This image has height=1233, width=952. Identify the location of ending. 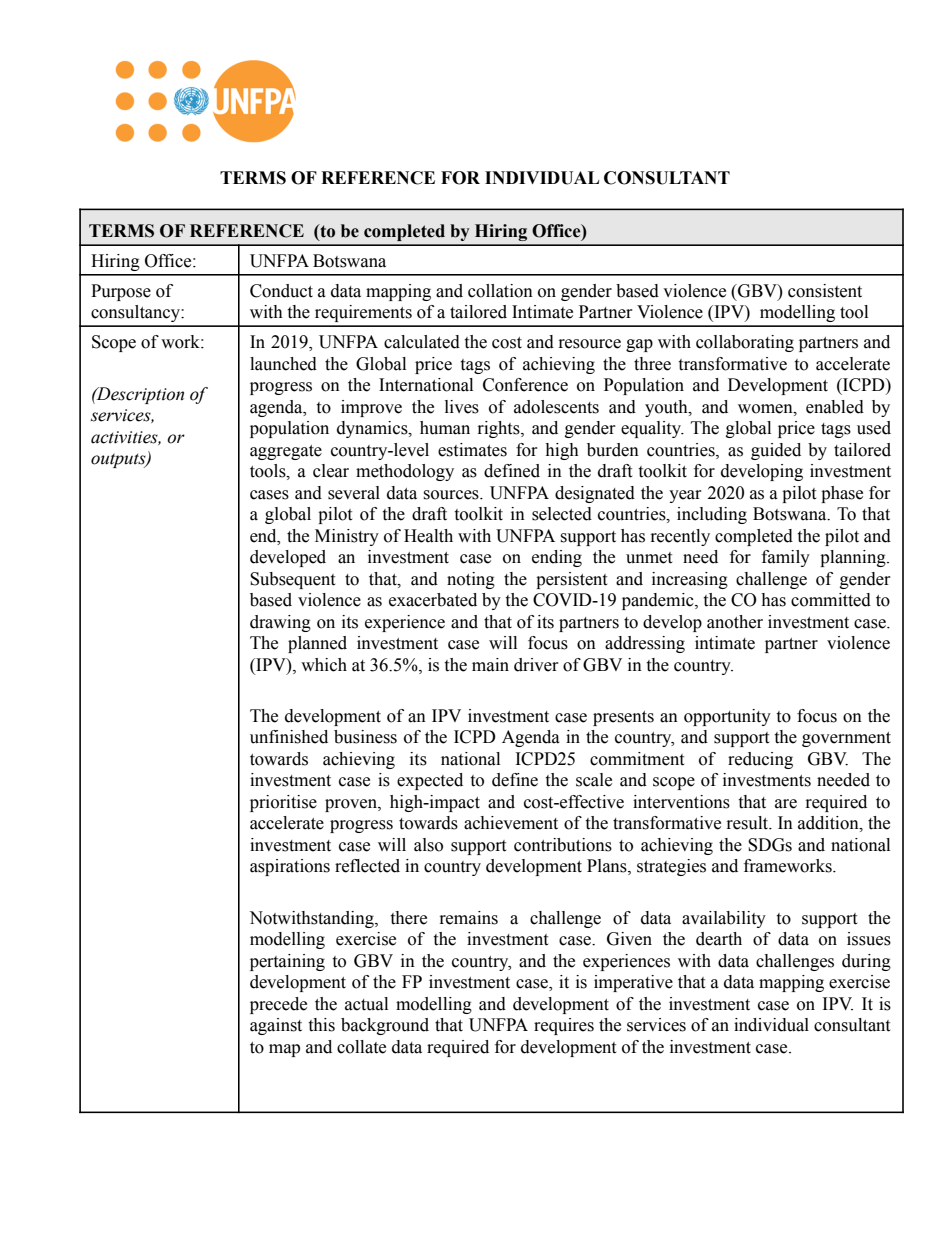
(557, 558).
